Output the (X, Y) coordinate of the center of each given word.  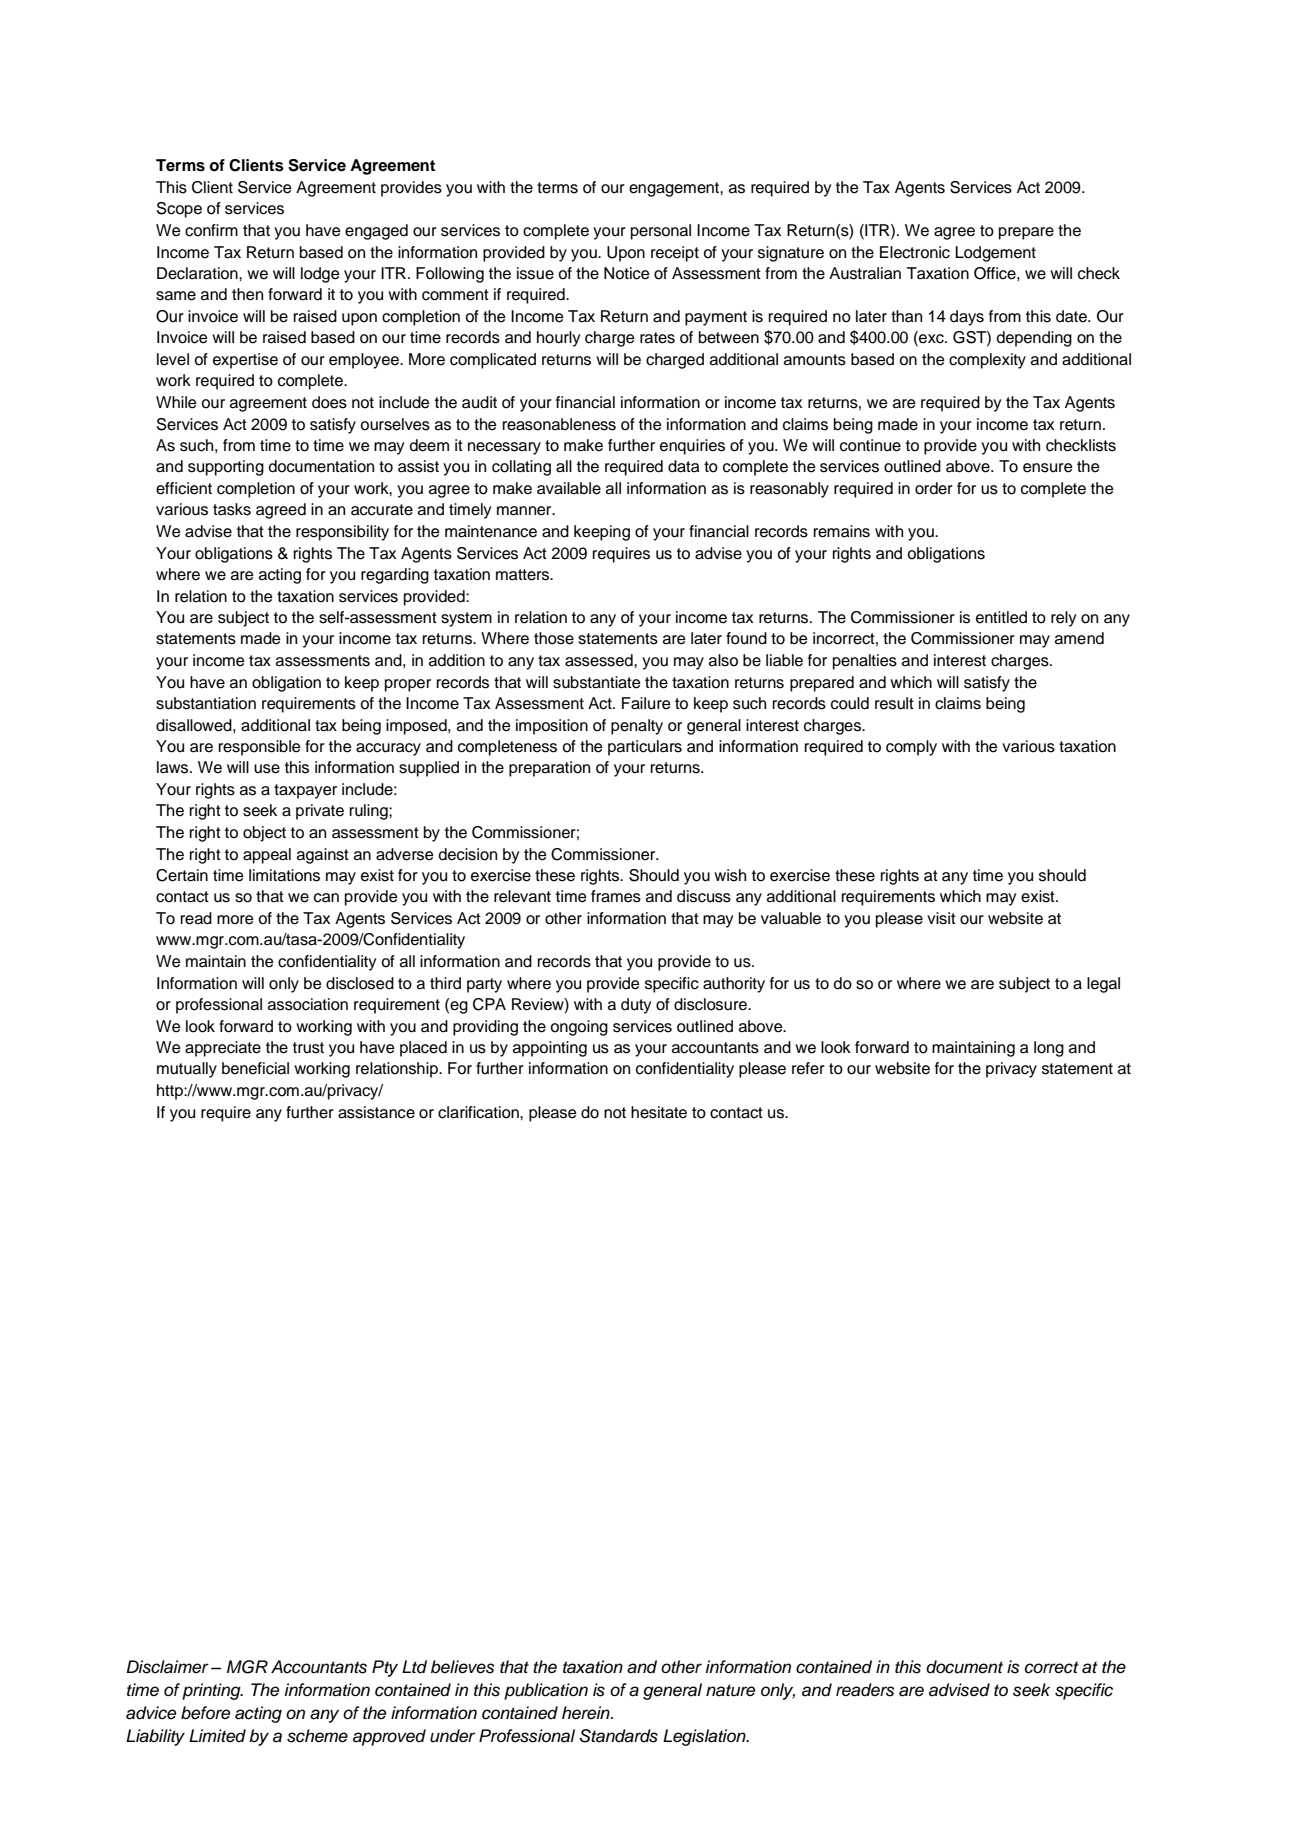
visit (941, 918)
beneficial (255, 1068)
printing (212, 1691)
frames (616, 896)
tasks (232, 509)
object (264, 834)
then (247, 294)
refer (808, 1068)
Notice (627, 273)
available (569, 488)
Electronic (915, 252)
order (934, 488)
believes (462, 1667)
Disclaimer (167, 1667)
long (1049, 1049)
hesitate (659, 1112)
